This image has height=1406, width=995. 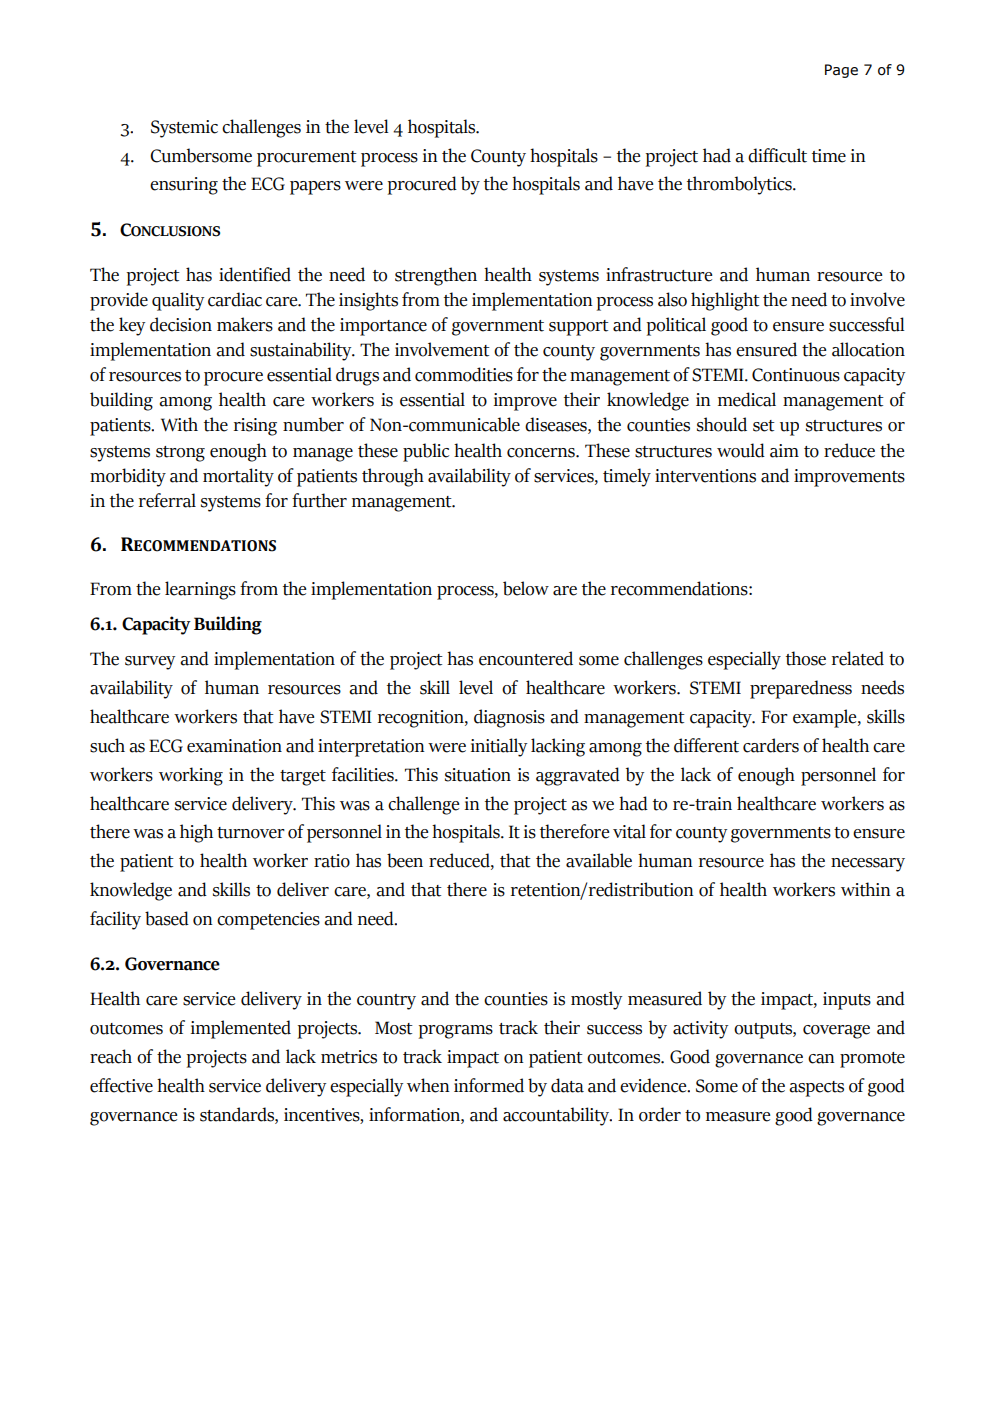 What do you see at coordinates (191, 776) in the image?
I see `working` at bounding box center [191, 776].
